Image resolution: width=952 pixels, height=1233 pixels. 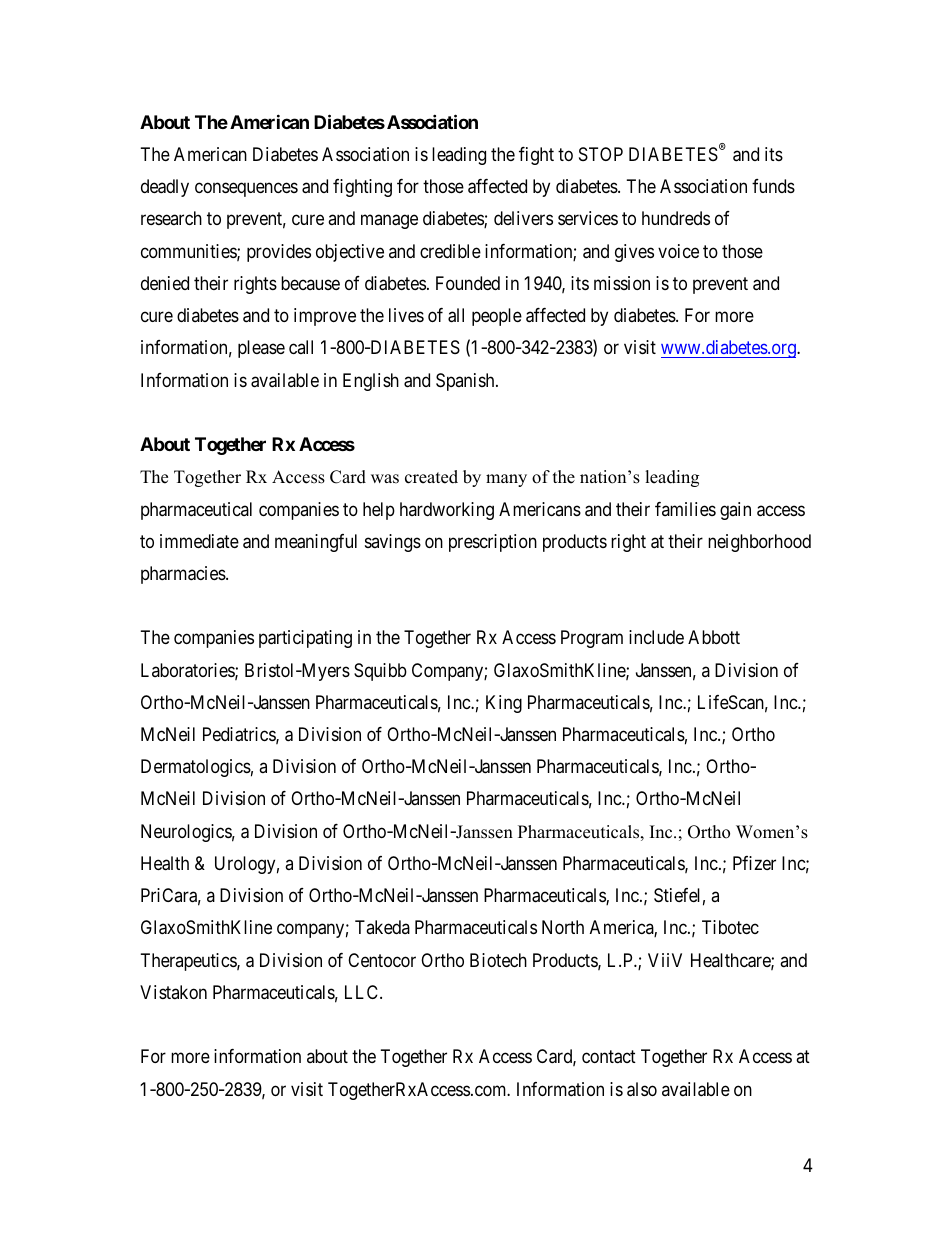 I want to click on participating, so click(x=305, y=639).
